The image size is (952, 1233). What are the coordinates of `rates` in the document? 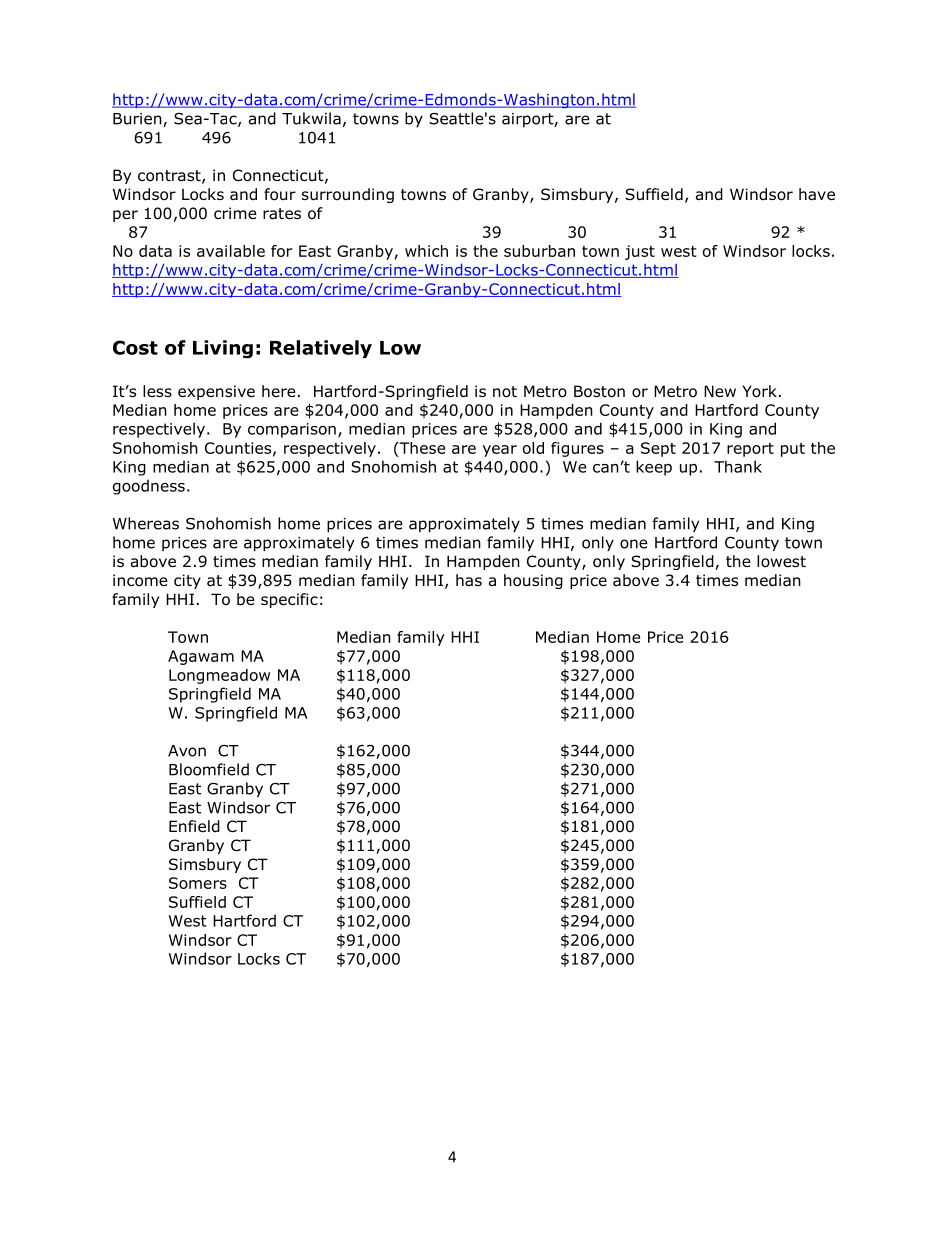 It's located at (282, 214).
